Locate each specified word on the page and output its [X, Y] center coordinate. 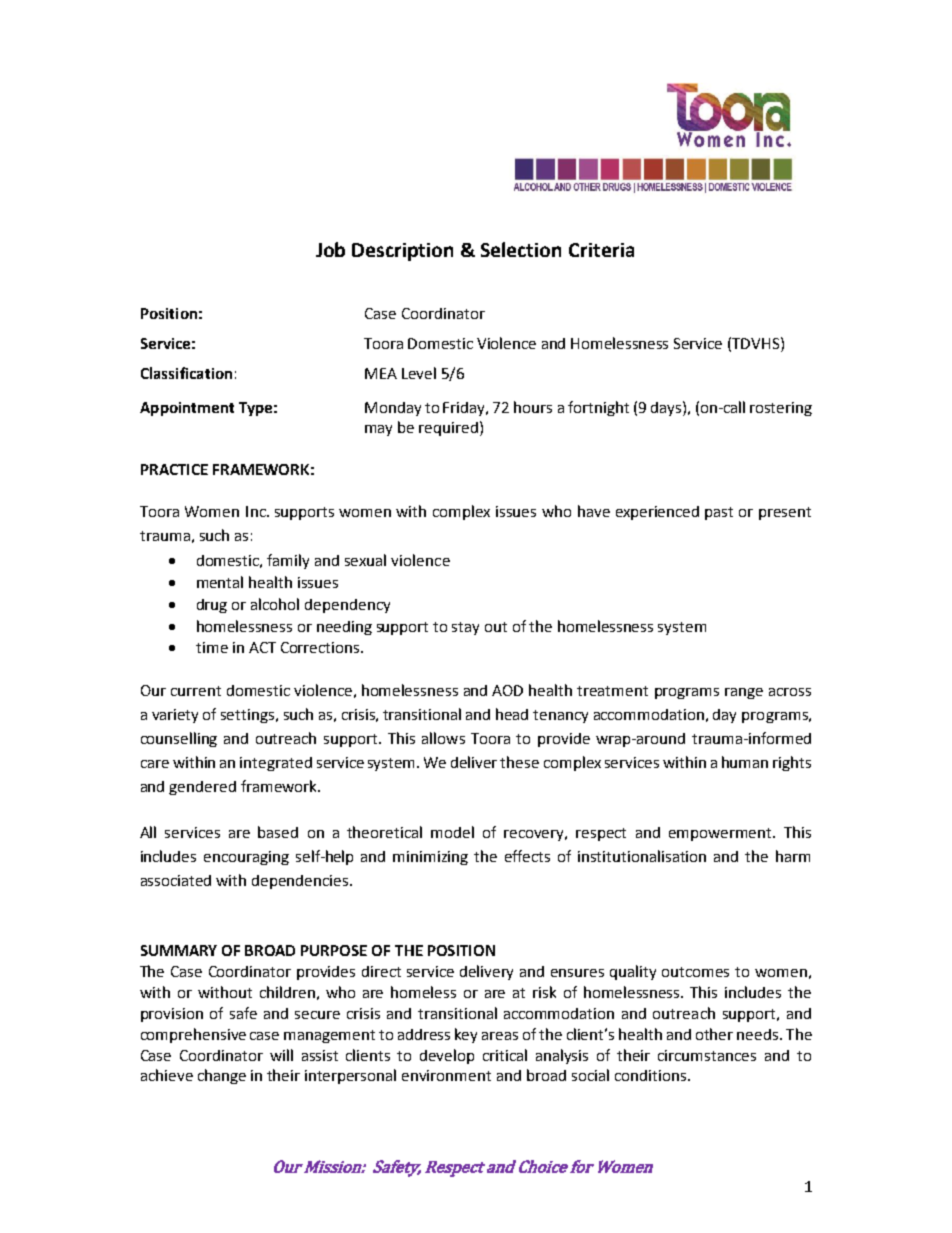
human [745, 762]
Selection [521, 249]
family [288, 561]
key [466, 1035]
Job [330, 249]
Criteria [601, 250]
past [719, 513]
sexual [365, 560]
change [222, 1076]
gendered [202, 788]
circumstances [707, 1055]
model [452, 832]
